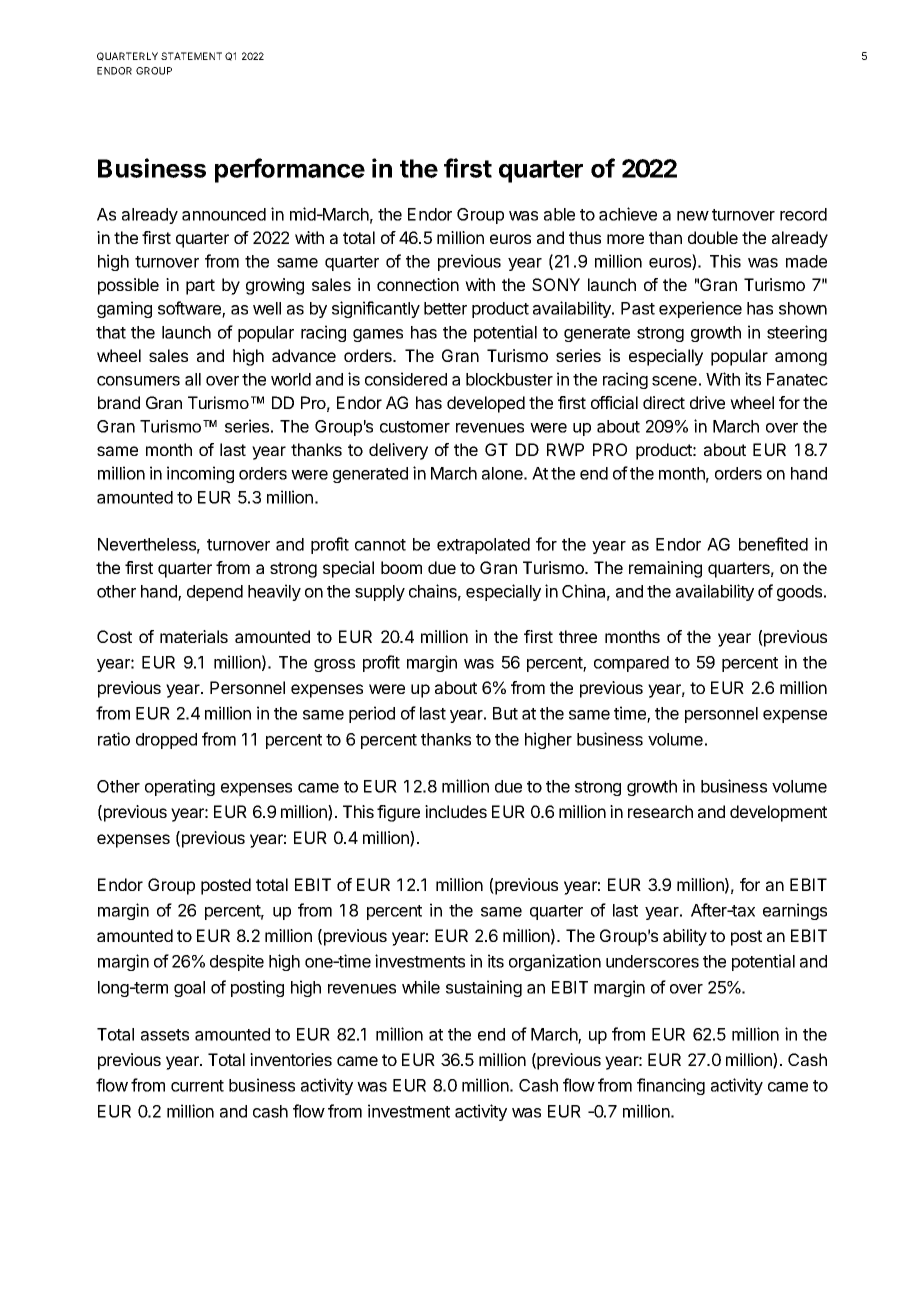 Image resolution: width=924 pixels, height=1308 pixels. I want to click on sustaining, so click(484, 988).
